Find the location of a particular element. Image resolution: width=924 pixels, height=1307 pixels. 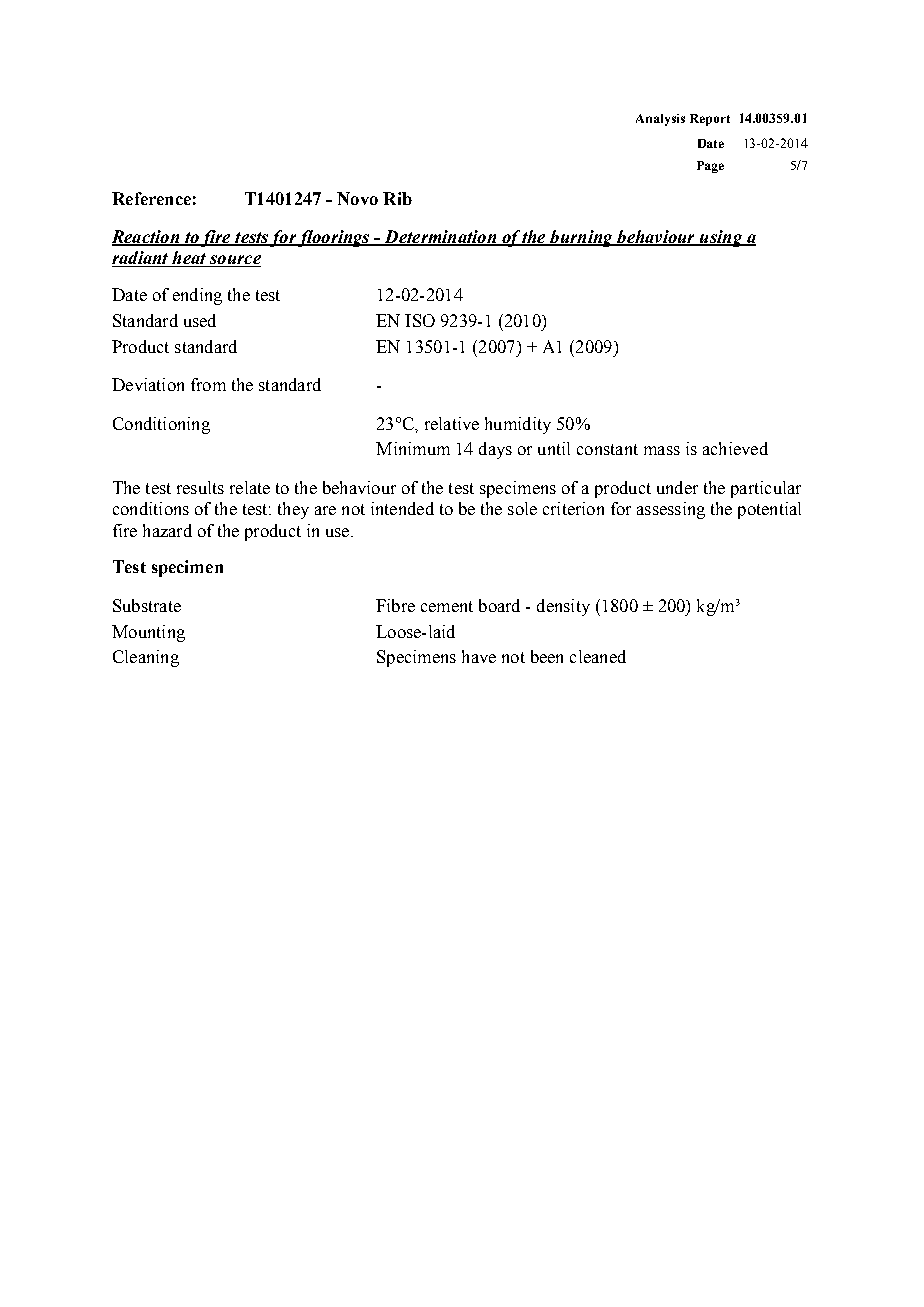

Report is located at coordinates (710, 120).
